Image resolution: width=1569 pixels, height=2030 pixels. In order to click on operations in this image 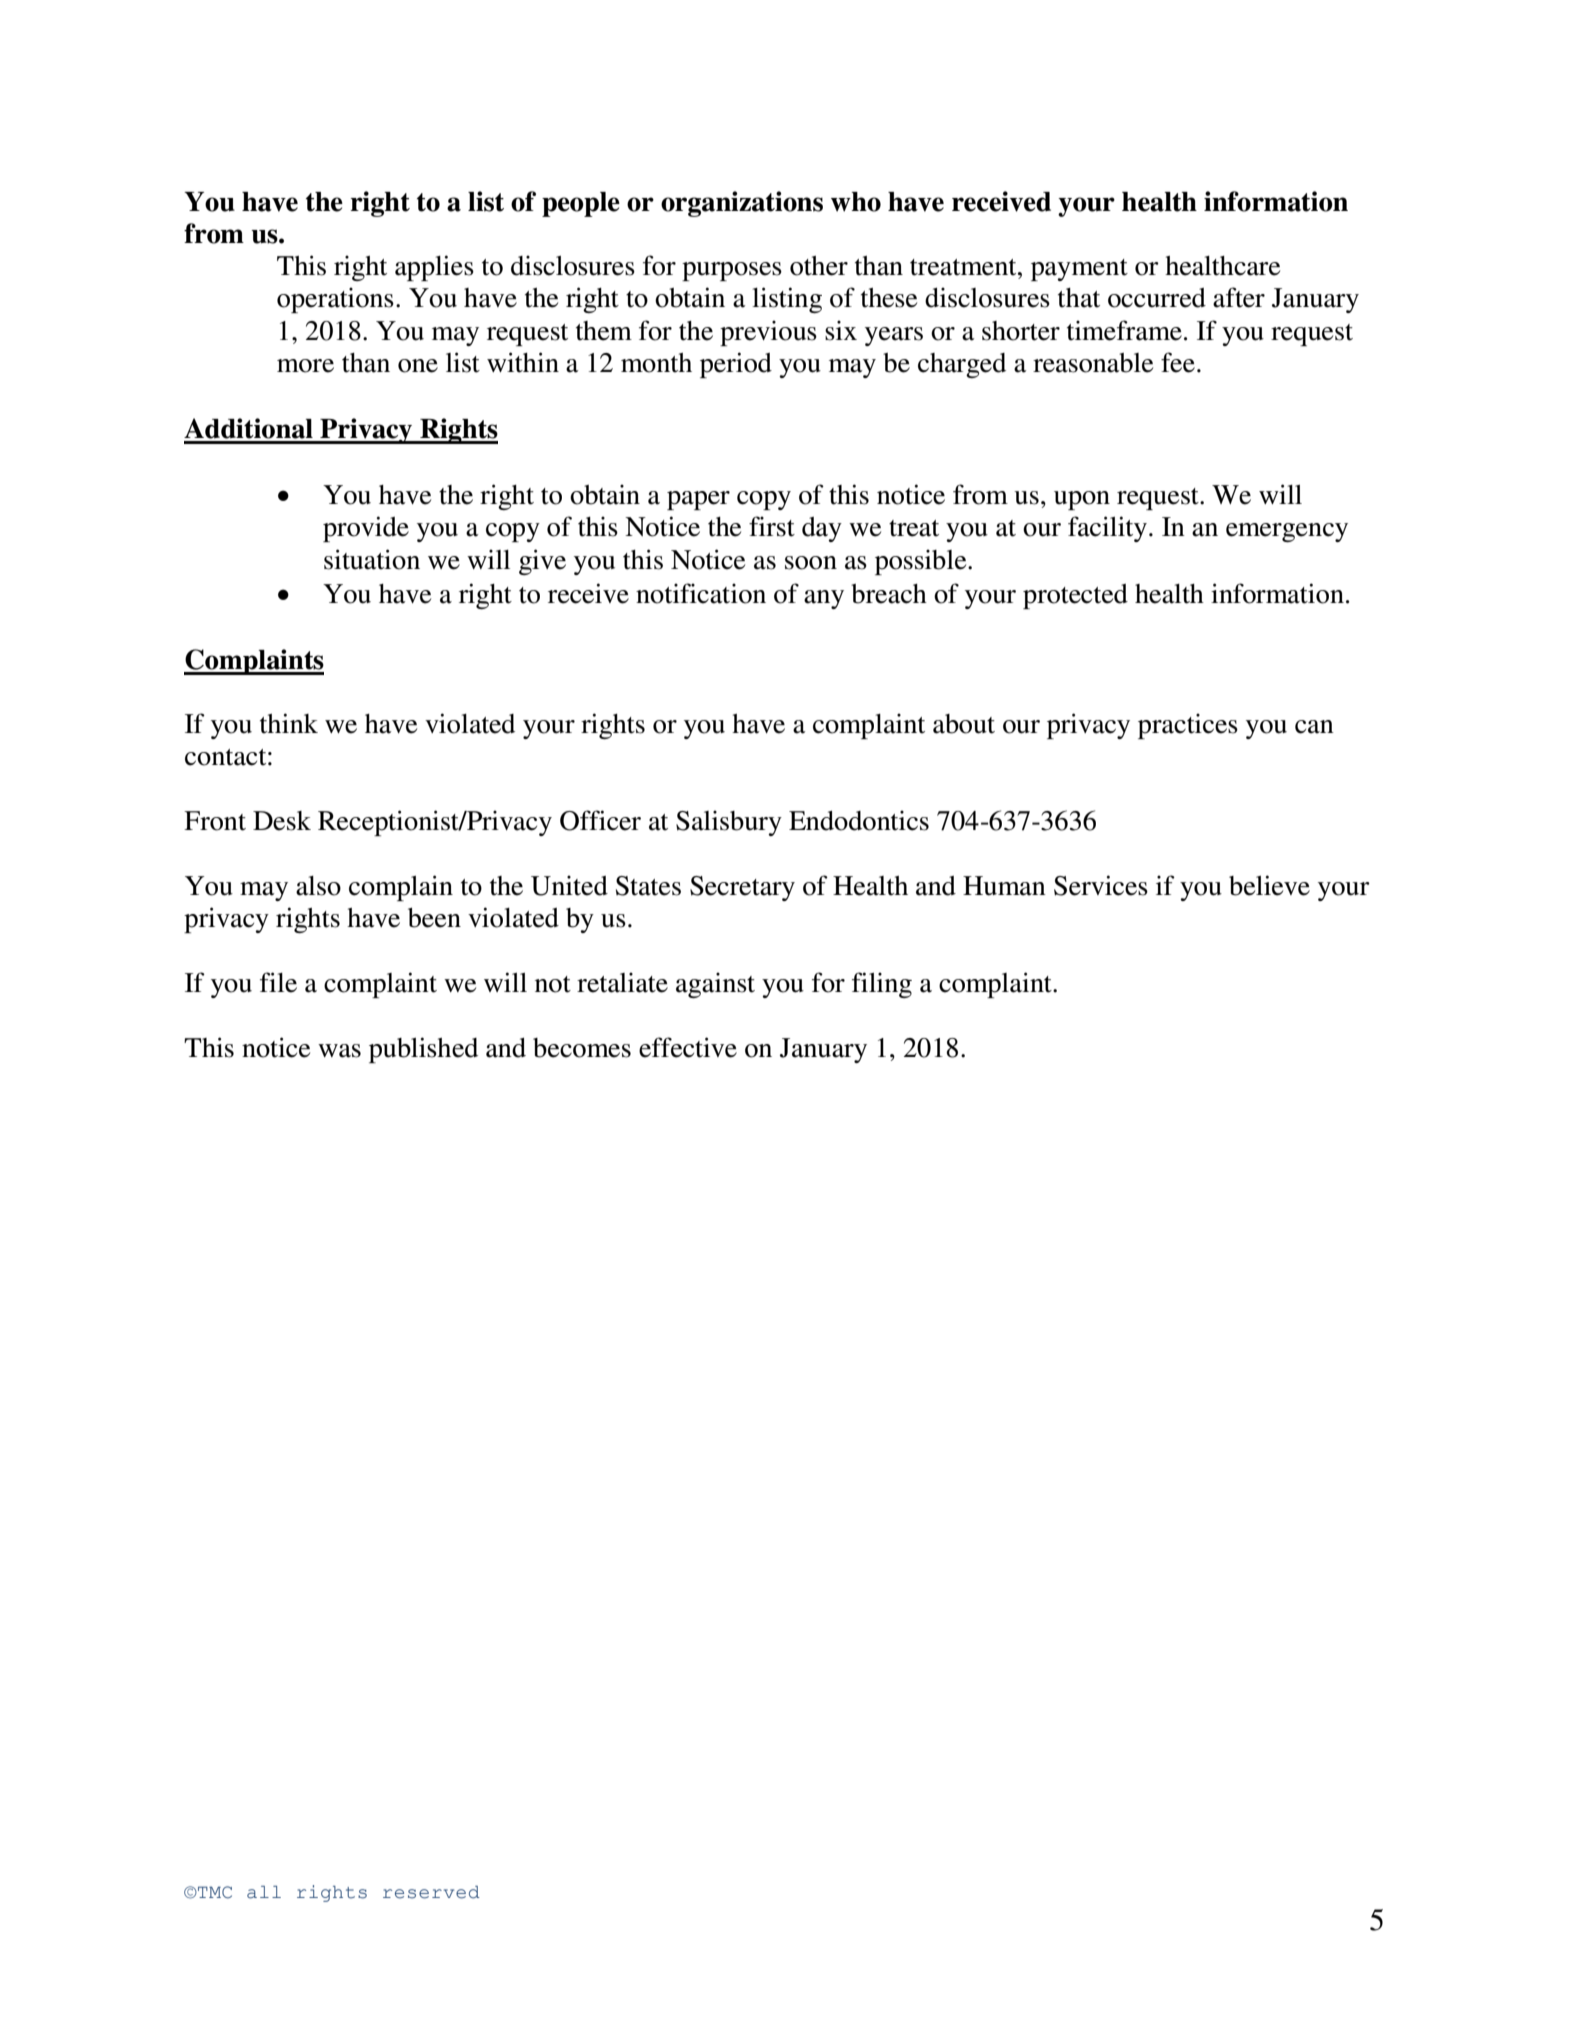, I will do `click(335, 300)`.
